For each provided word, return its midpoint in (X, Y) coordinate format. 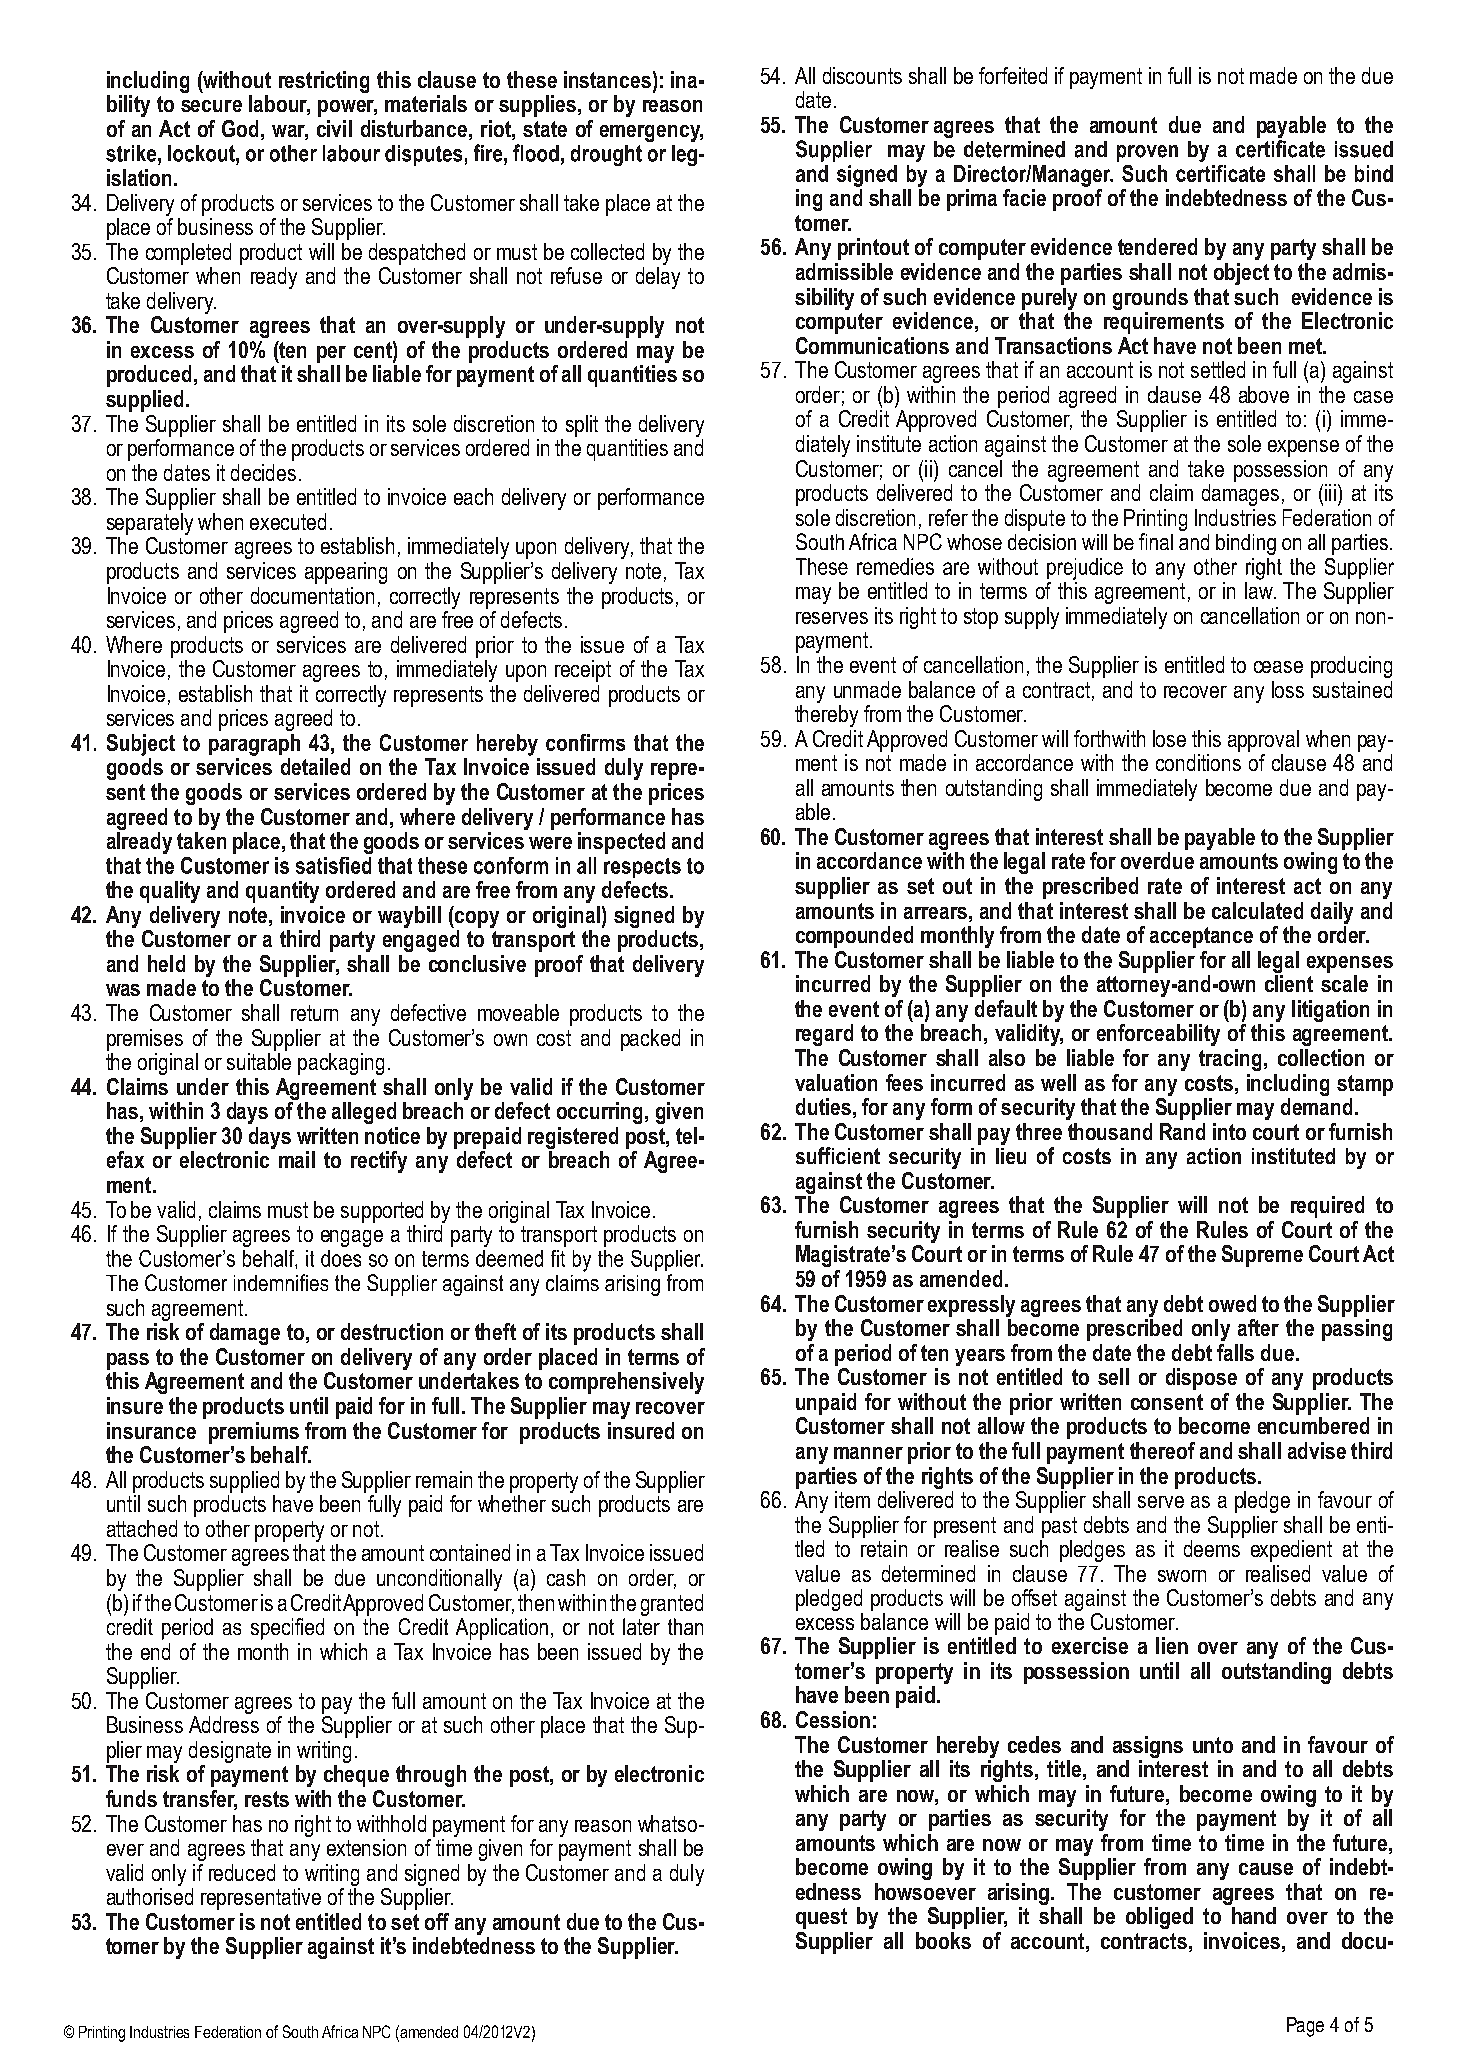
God (240, 128)
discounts (862, 75)
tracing (1230, 1060)
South (300, 2031)
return (314, 1013)
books (943, 1940)
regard (824, 1035)
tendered (1157, 246)
